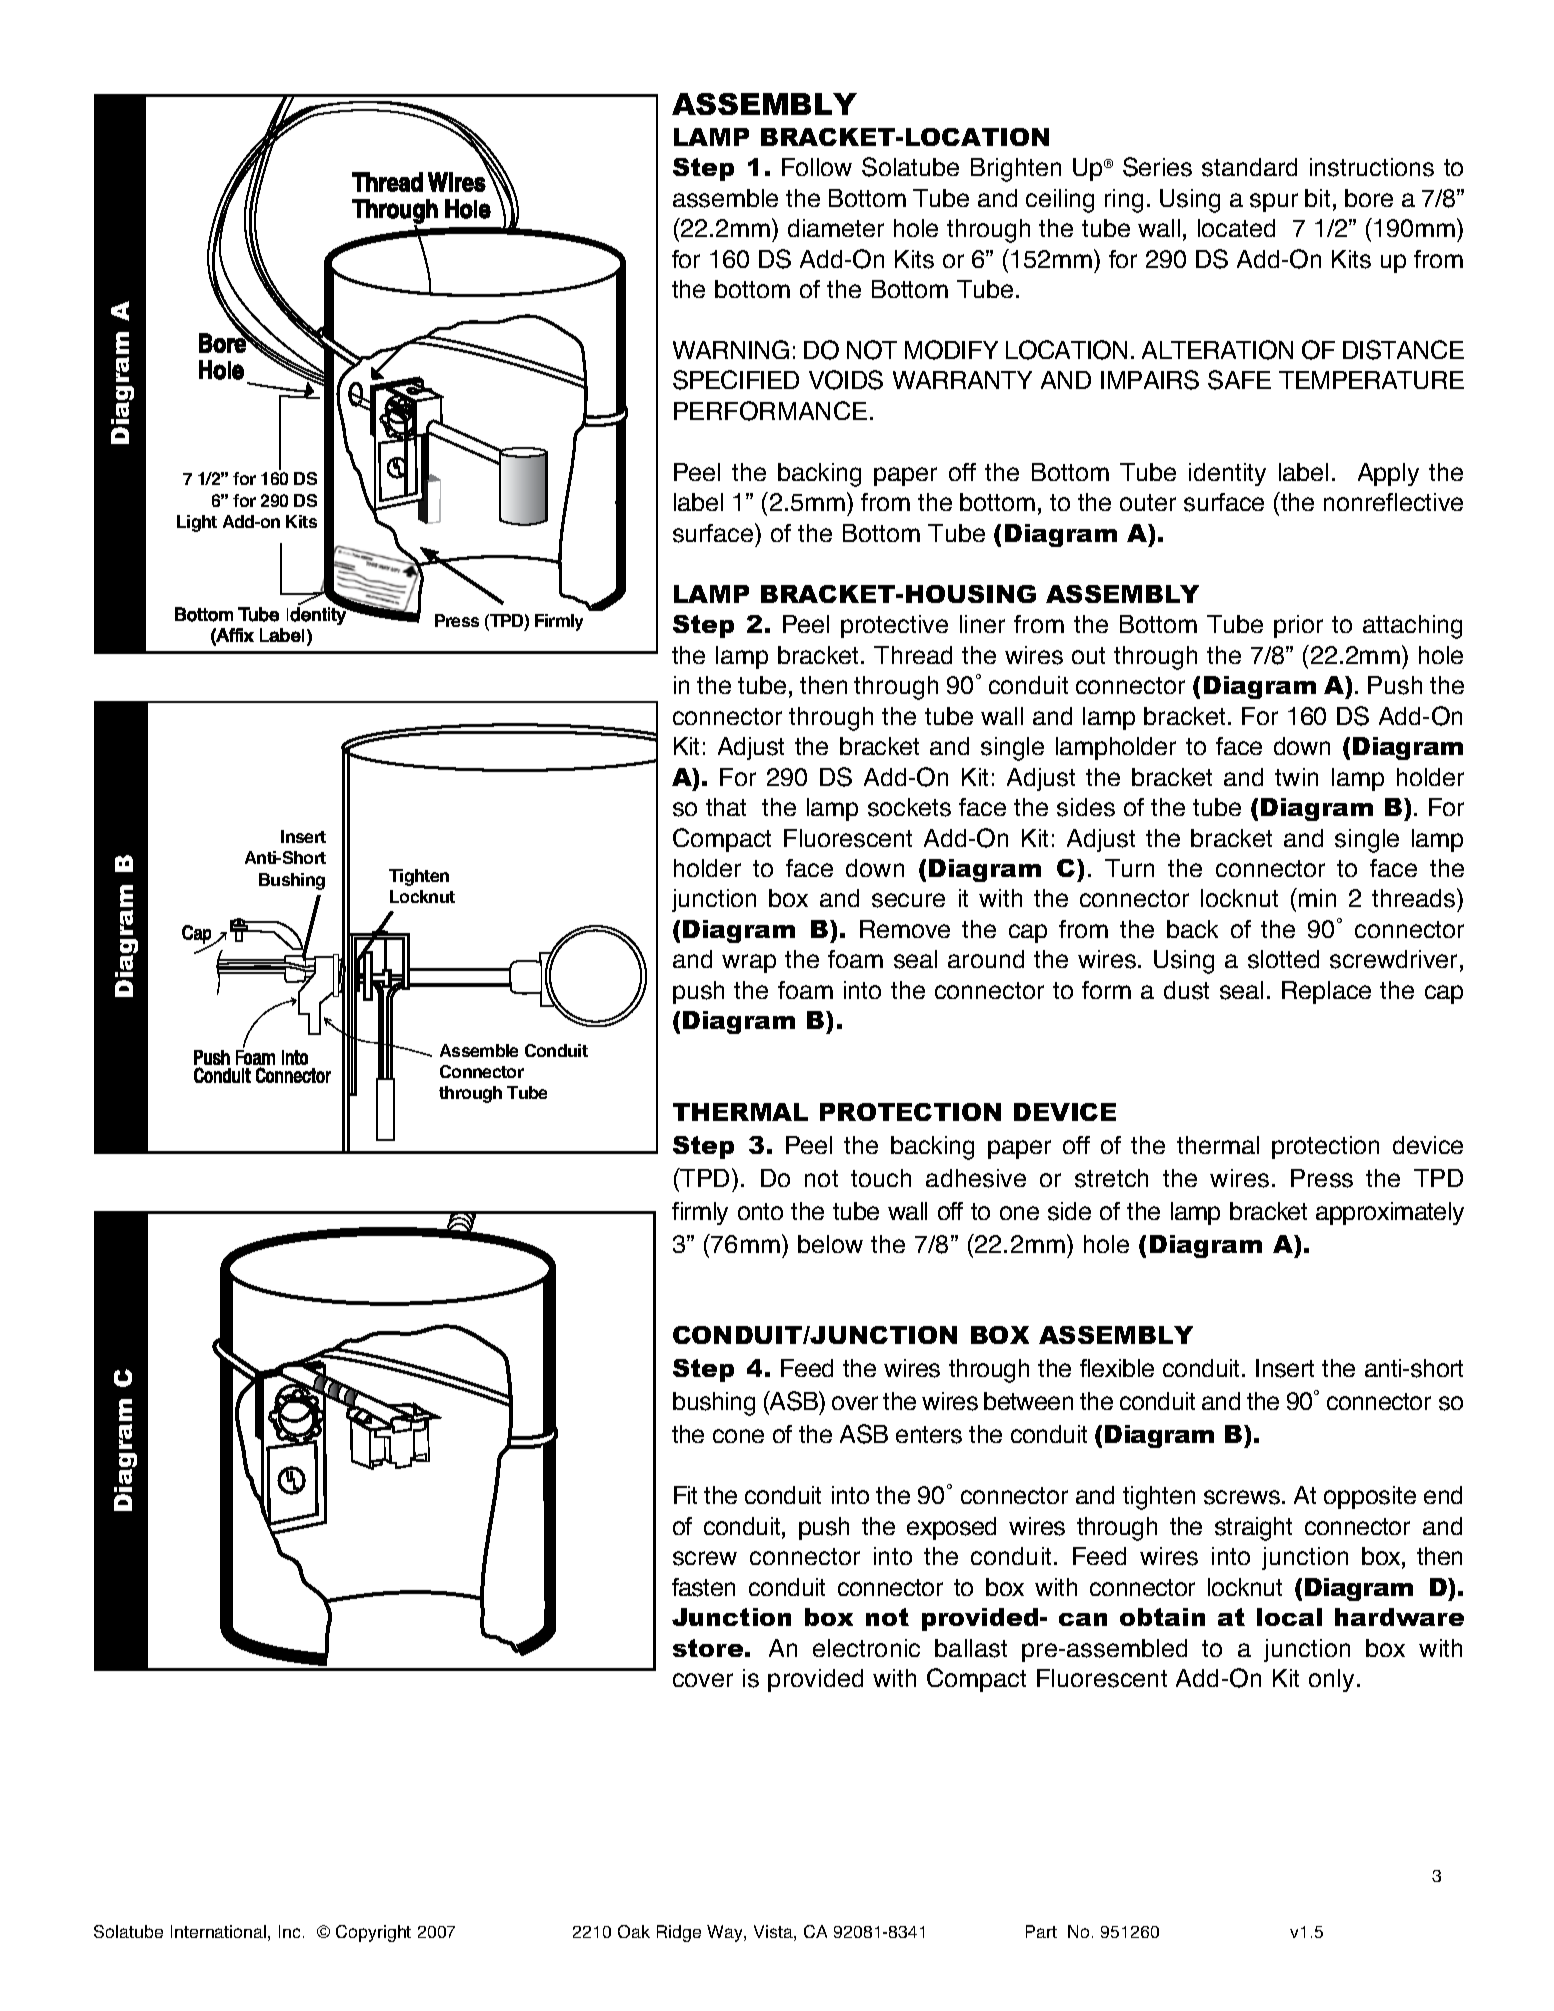 The image size is (1554, 2011). What do you see at coordinates (881, 1178) in the image?
I see `touch` at bounding box center [881, 1178].
